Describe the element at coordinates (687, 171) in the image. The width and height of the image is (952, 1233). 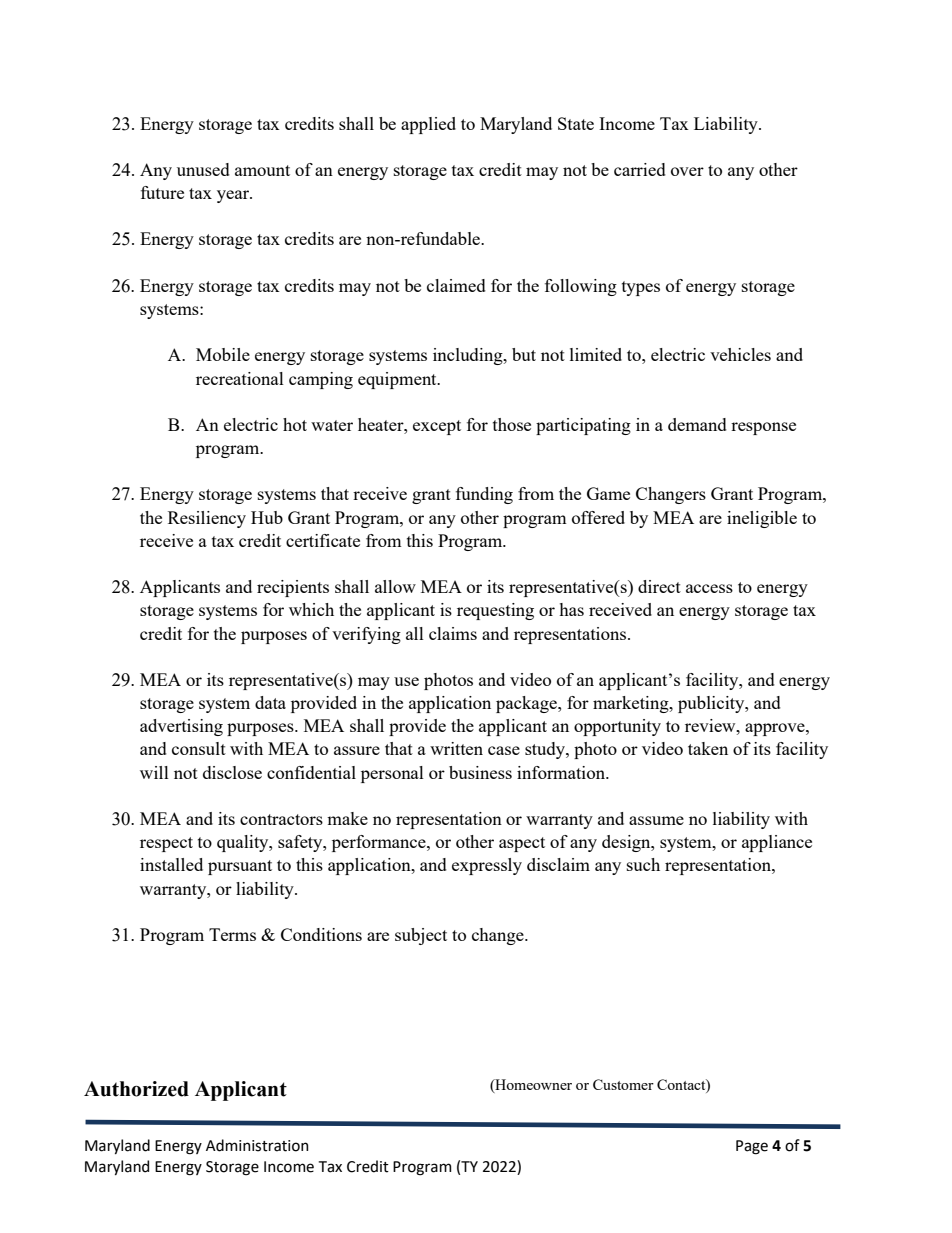
I see `over` at that location.
